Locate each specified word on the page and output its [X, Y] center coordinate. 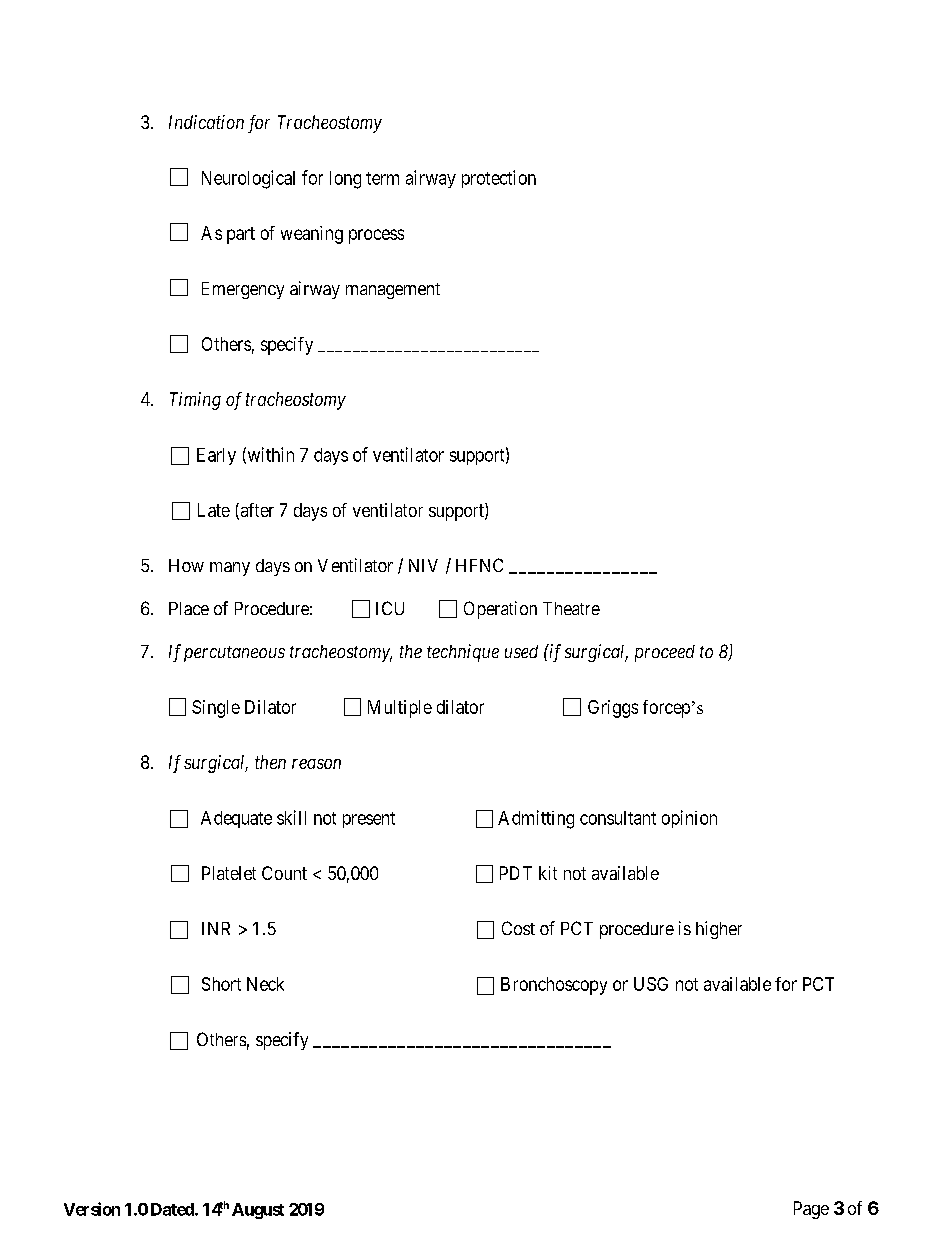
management [393, 291]
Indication [206, 122]
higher [719, 930]
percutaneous [234, 654]
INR [216, 928]
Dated [173, 1209]
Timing [195, 401]
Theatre [571, 608]
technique [463, 653]
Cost [518, 928]
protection [499, 179]
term [382, 178]
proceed [665, 653]
